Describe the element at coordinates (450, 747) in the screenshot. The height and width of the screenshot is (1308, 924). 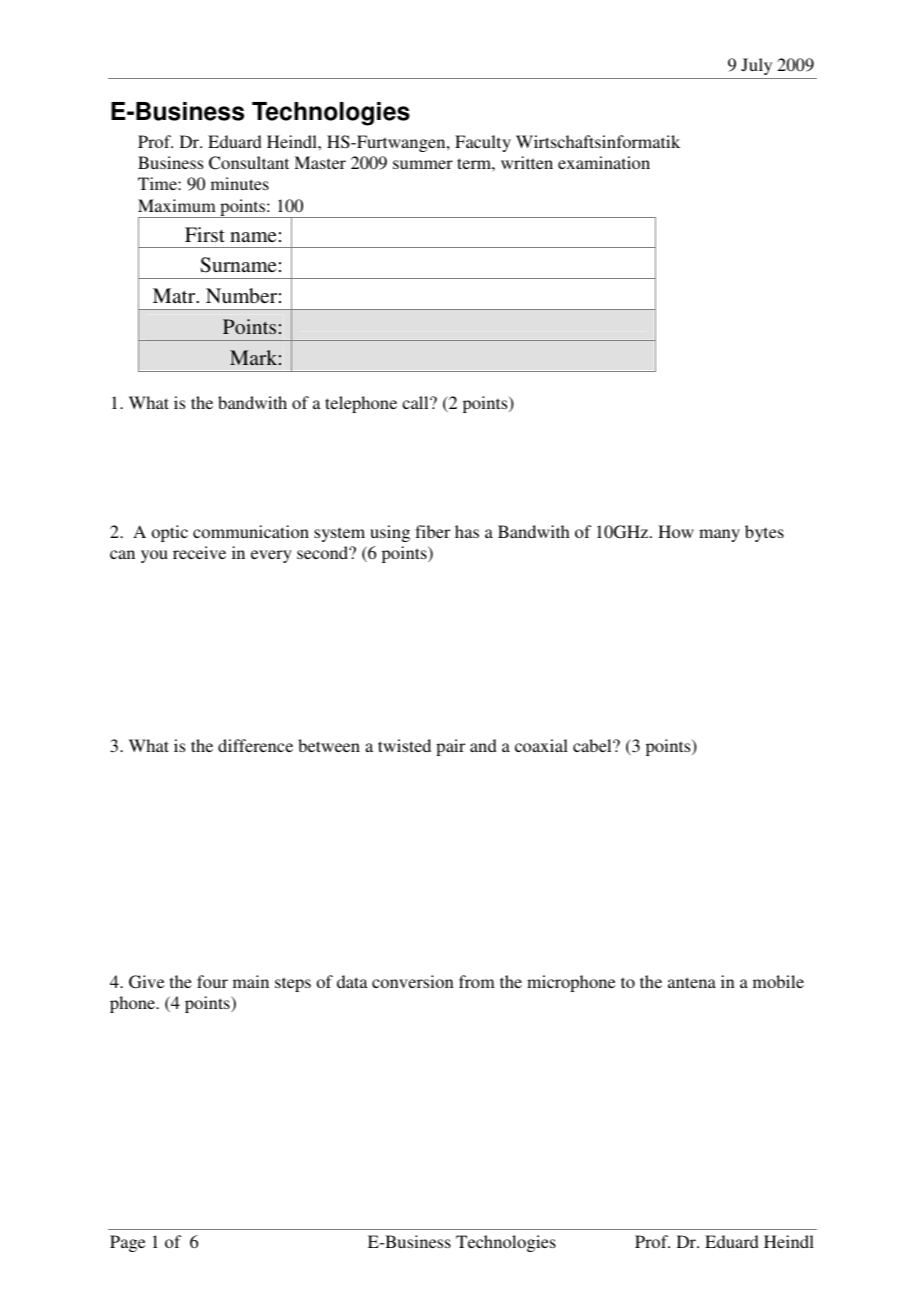
I see `pair` at that location.
